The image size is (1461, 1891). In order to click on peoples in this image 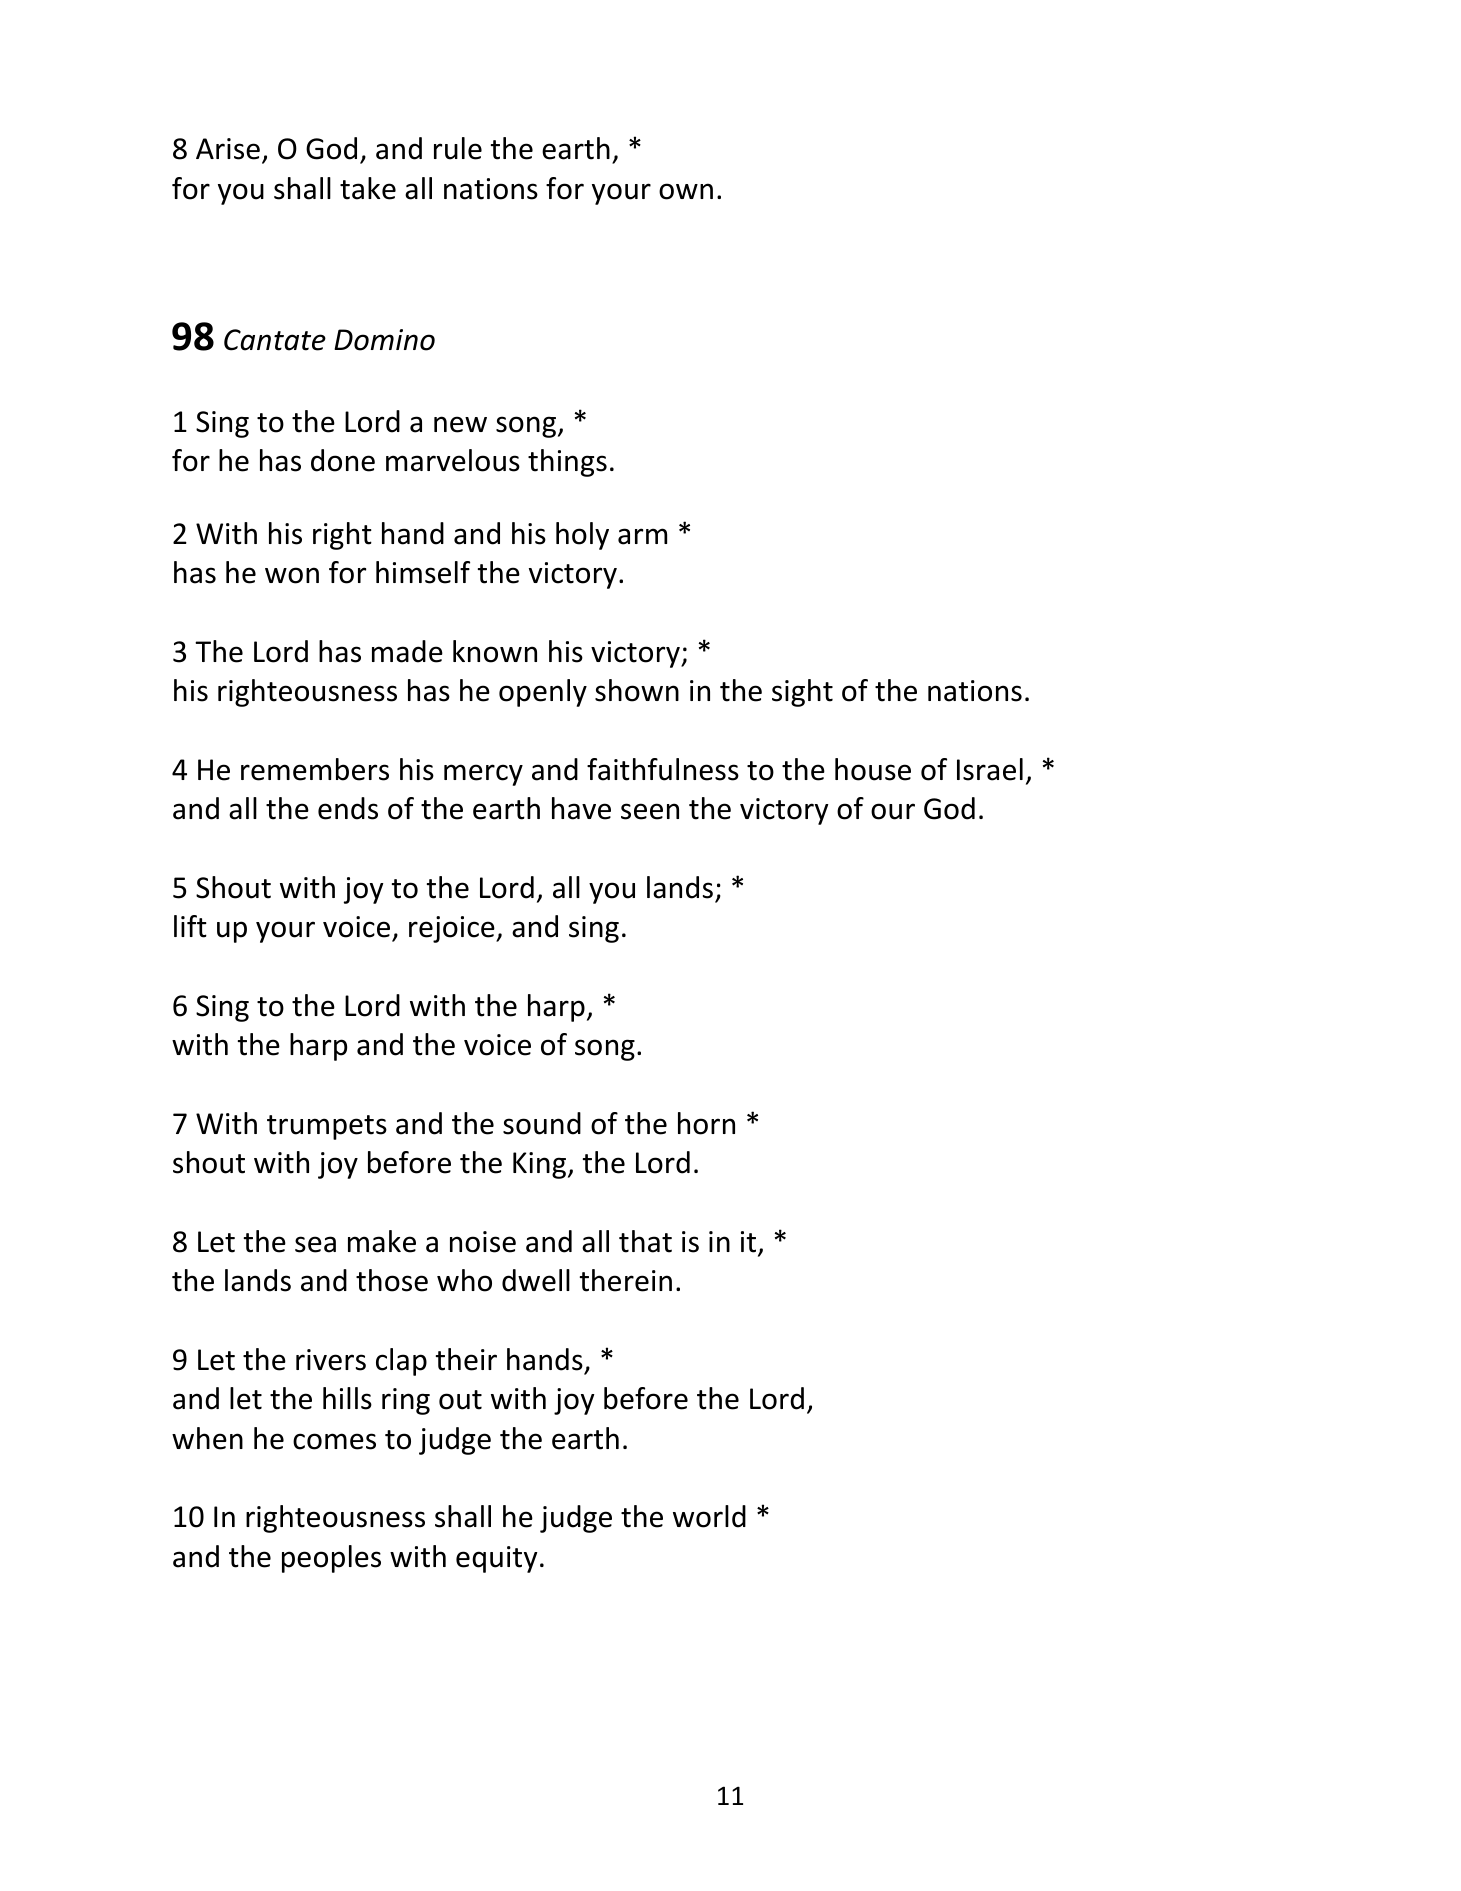, I will do `click(331, 1559)`.
